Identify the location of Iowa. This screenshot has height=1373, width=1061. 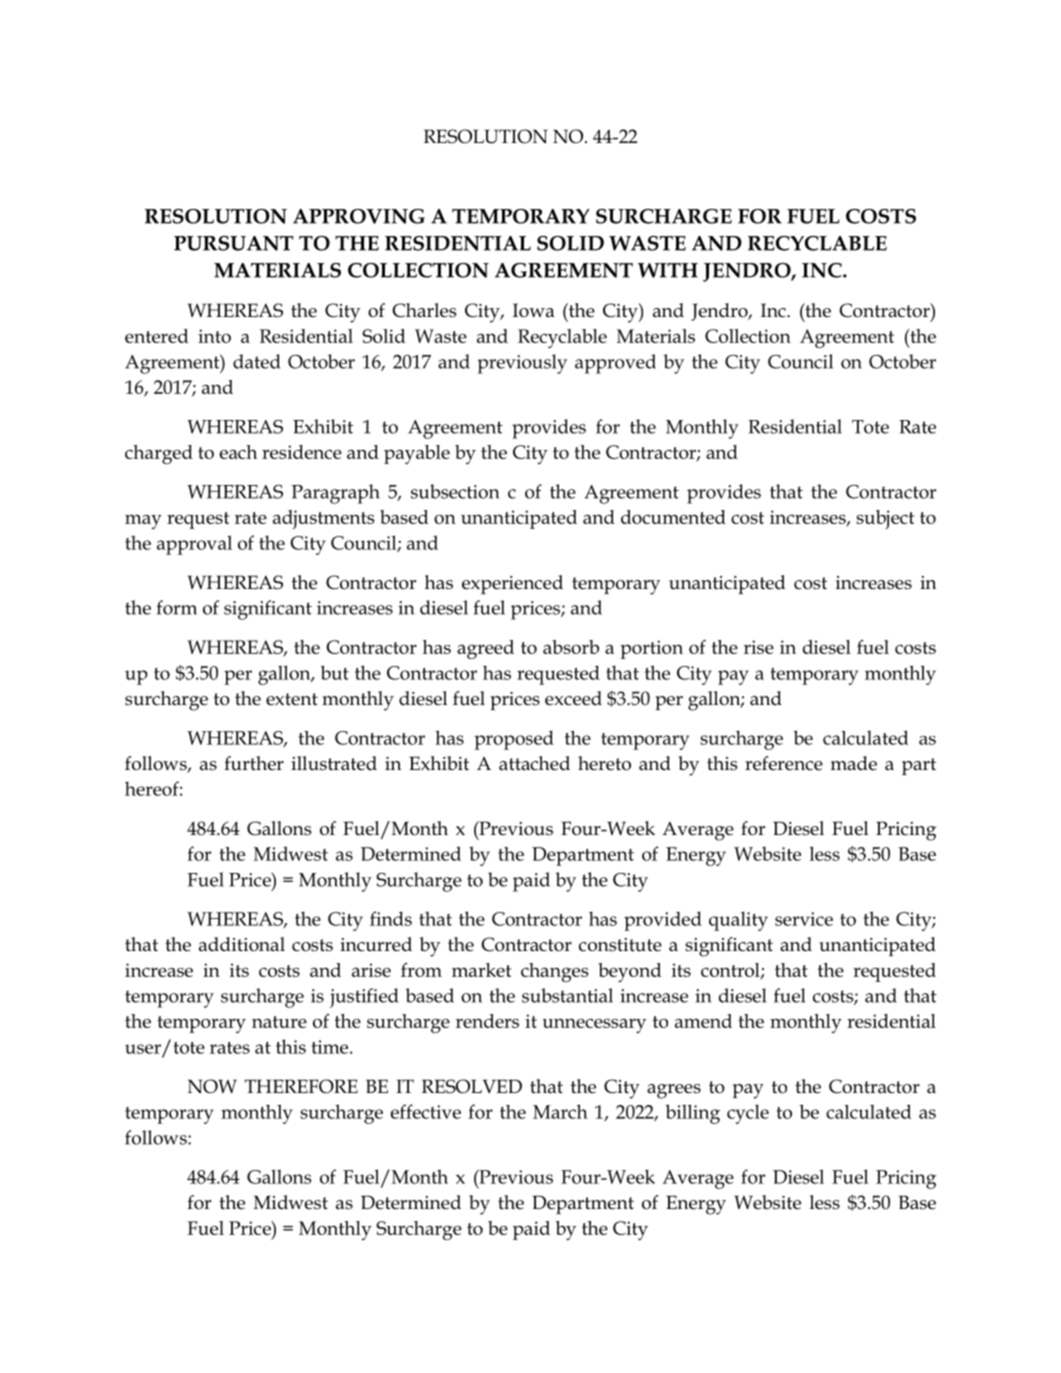
(534, 310).
